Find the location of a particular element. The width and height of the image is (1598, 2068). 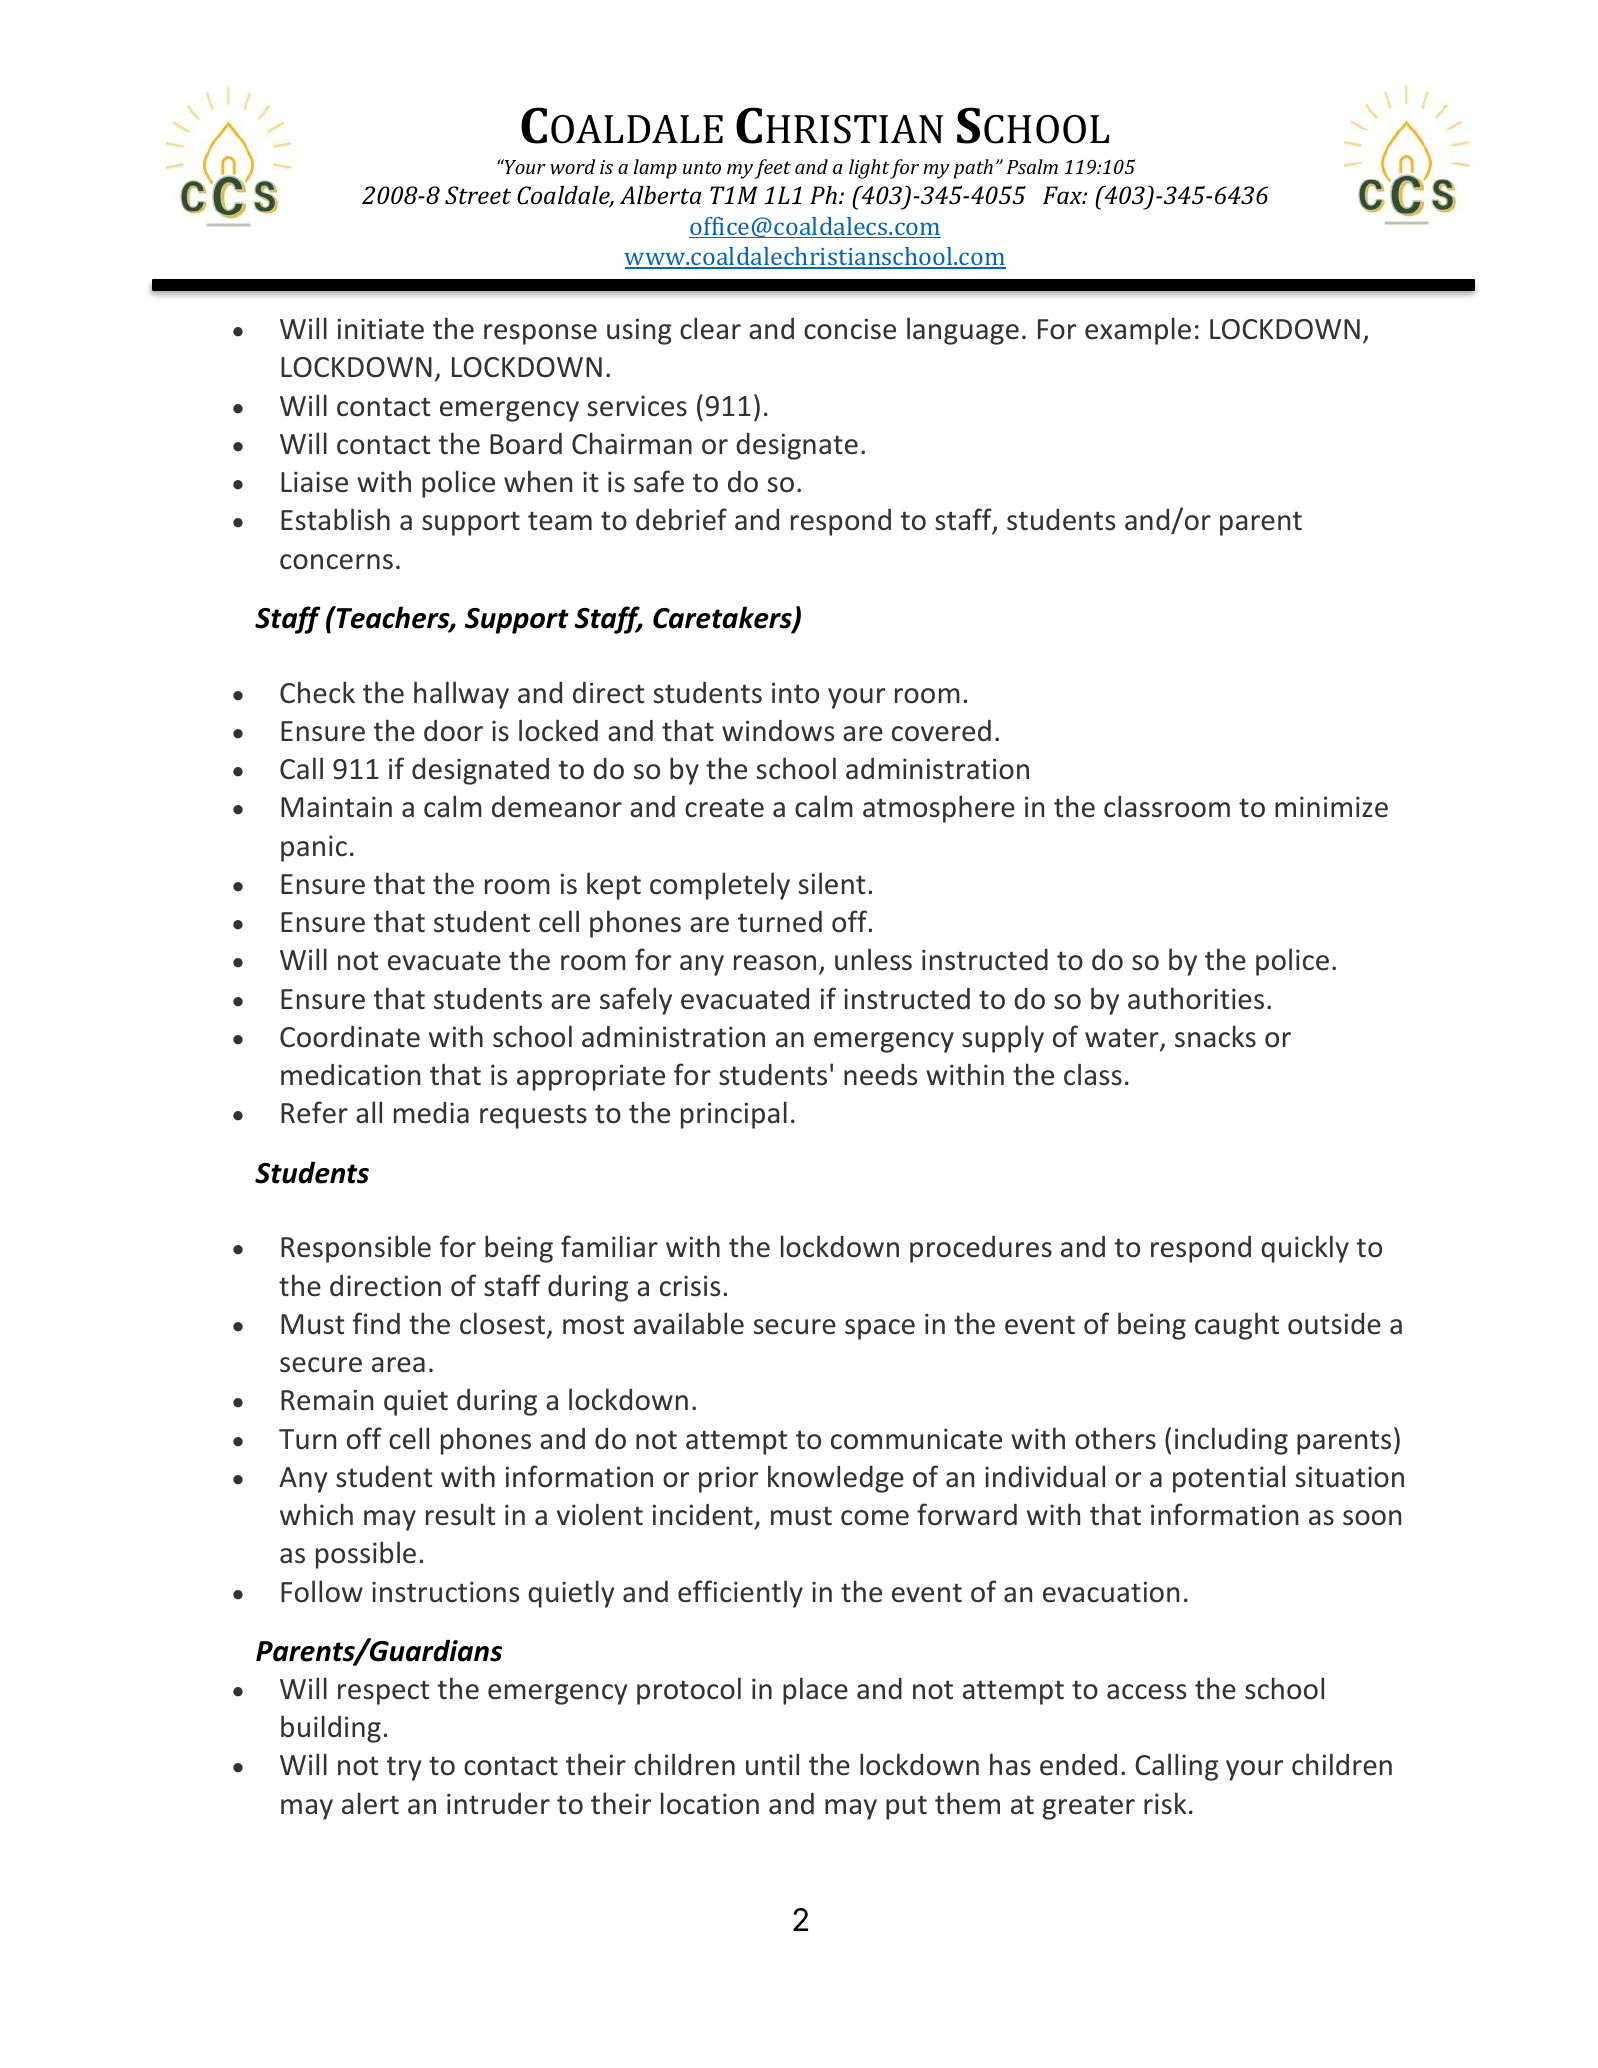

quickly is located at coordinates (1305, 1249).
